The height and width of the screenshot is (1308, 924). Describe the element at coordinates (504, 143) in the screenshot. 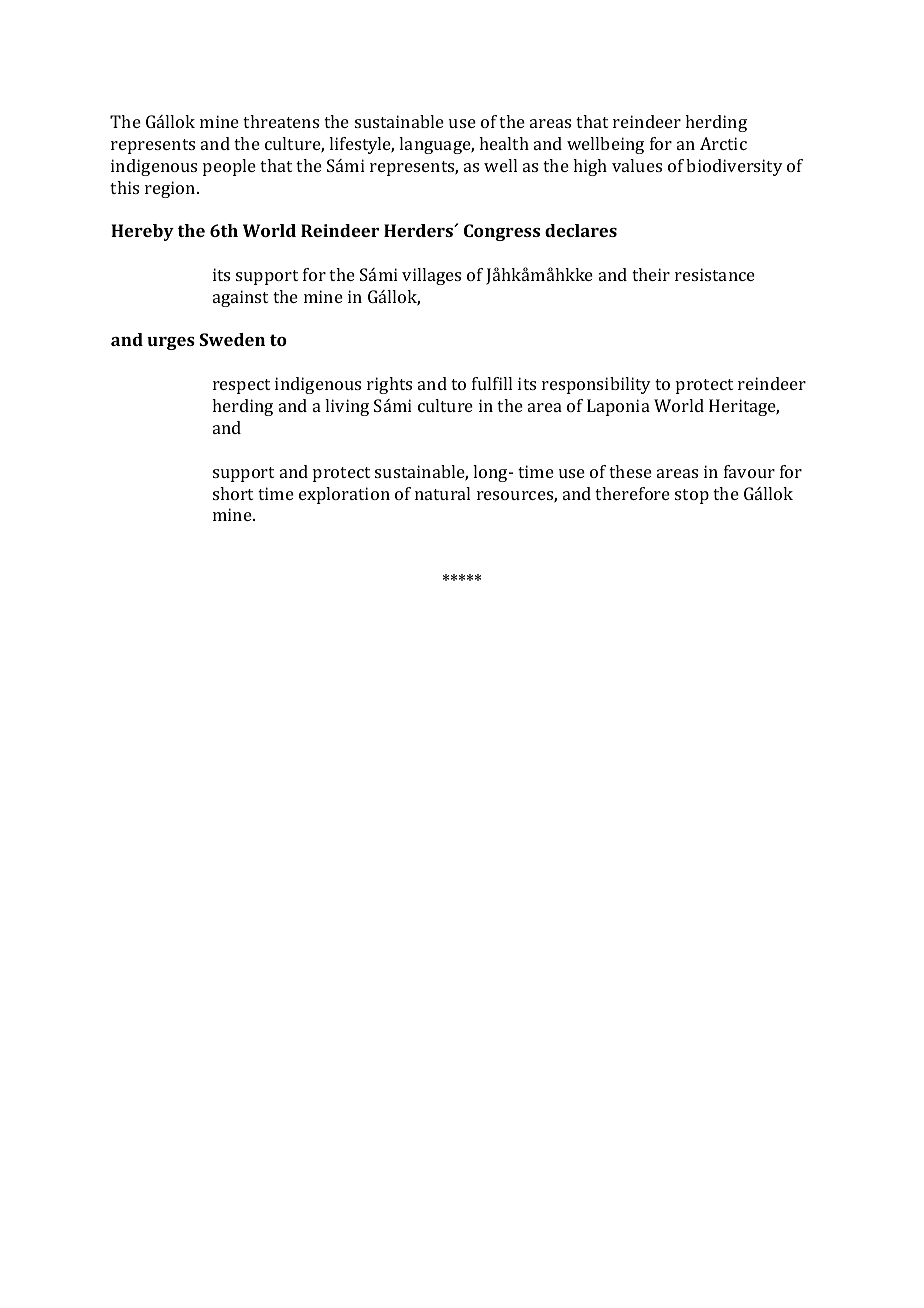

I see `health` at that location.
